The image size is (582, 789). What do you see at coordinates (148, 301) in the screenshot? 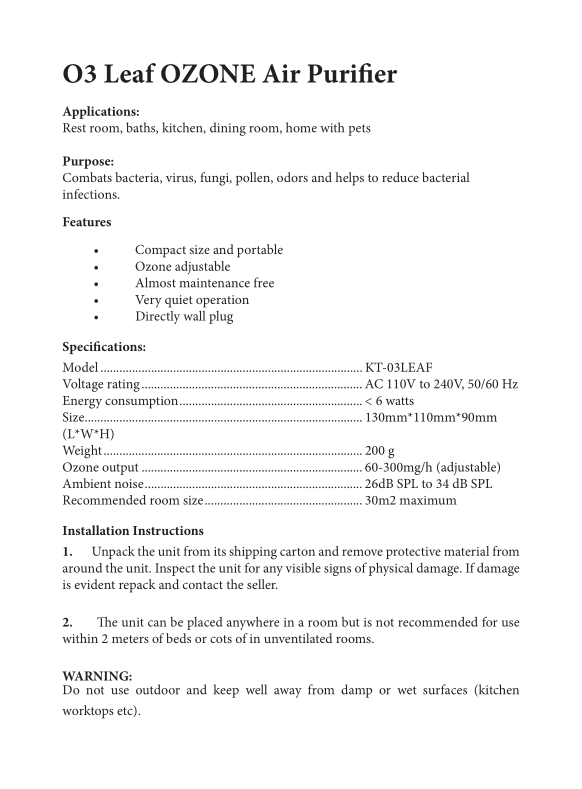
I see `Very` at bounding box center [148, 301].
